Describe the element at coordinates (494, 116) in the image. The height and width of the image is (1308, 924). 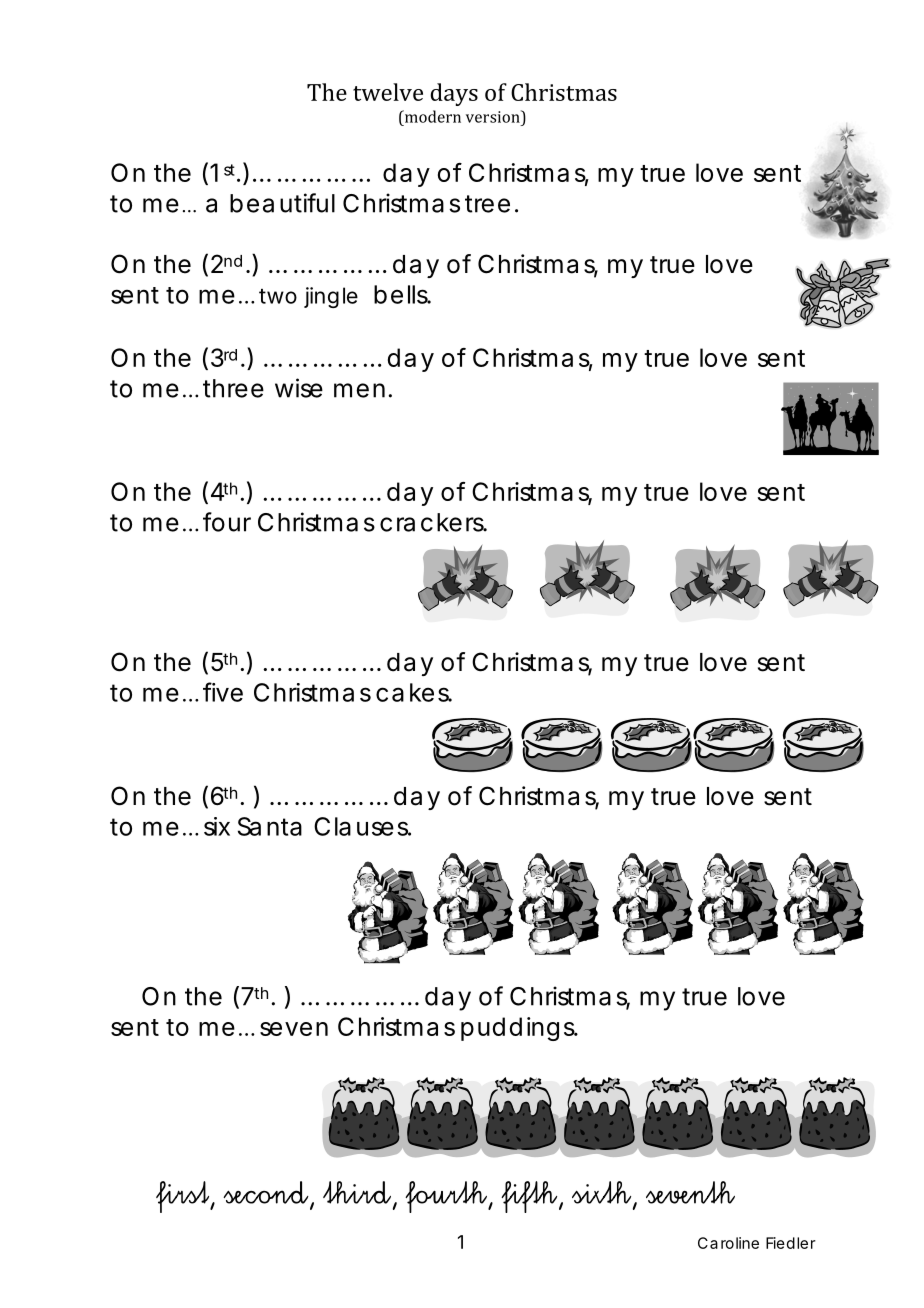
I see `version` at that location.
